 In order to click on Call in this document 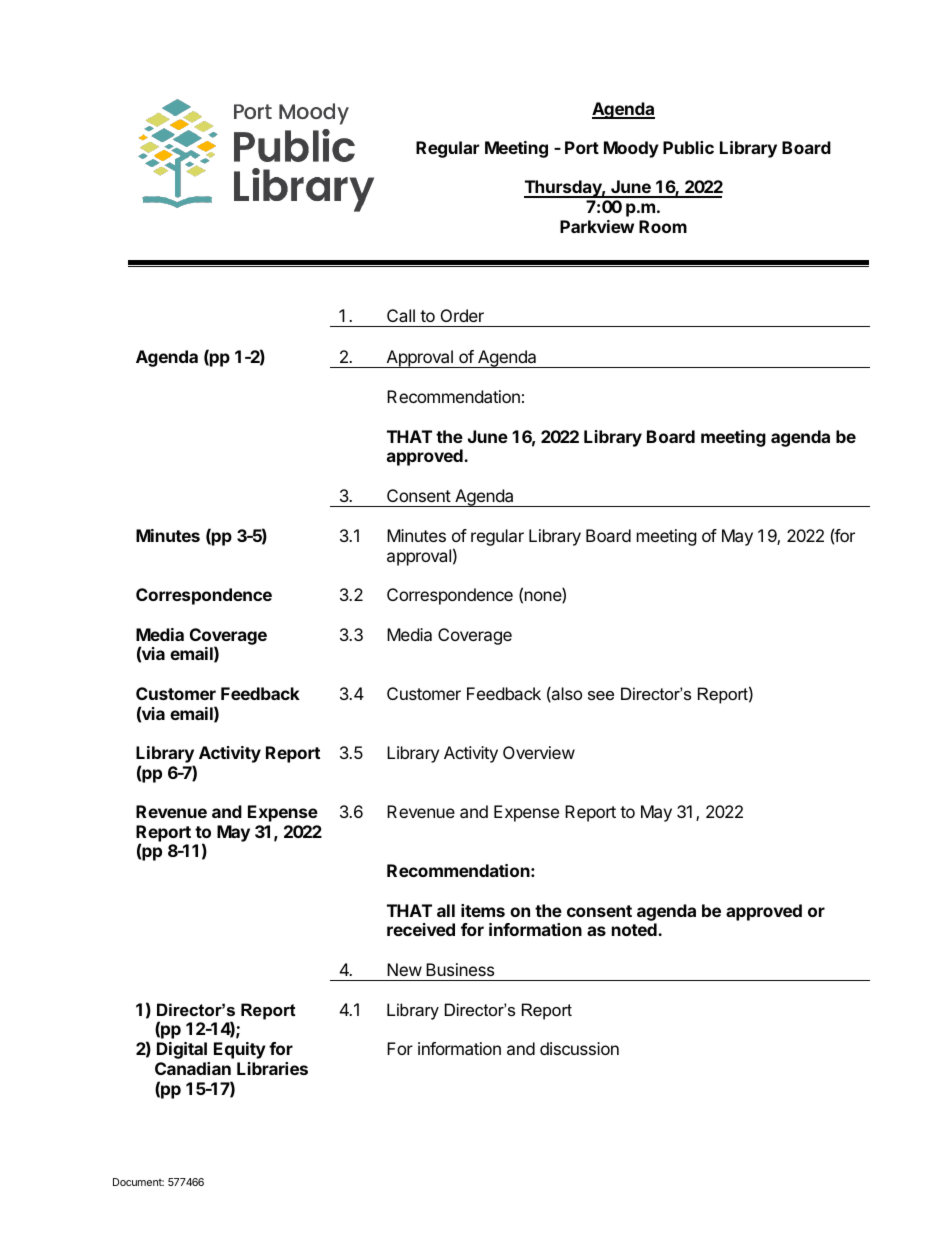, I will do `click(401, 315)`.
